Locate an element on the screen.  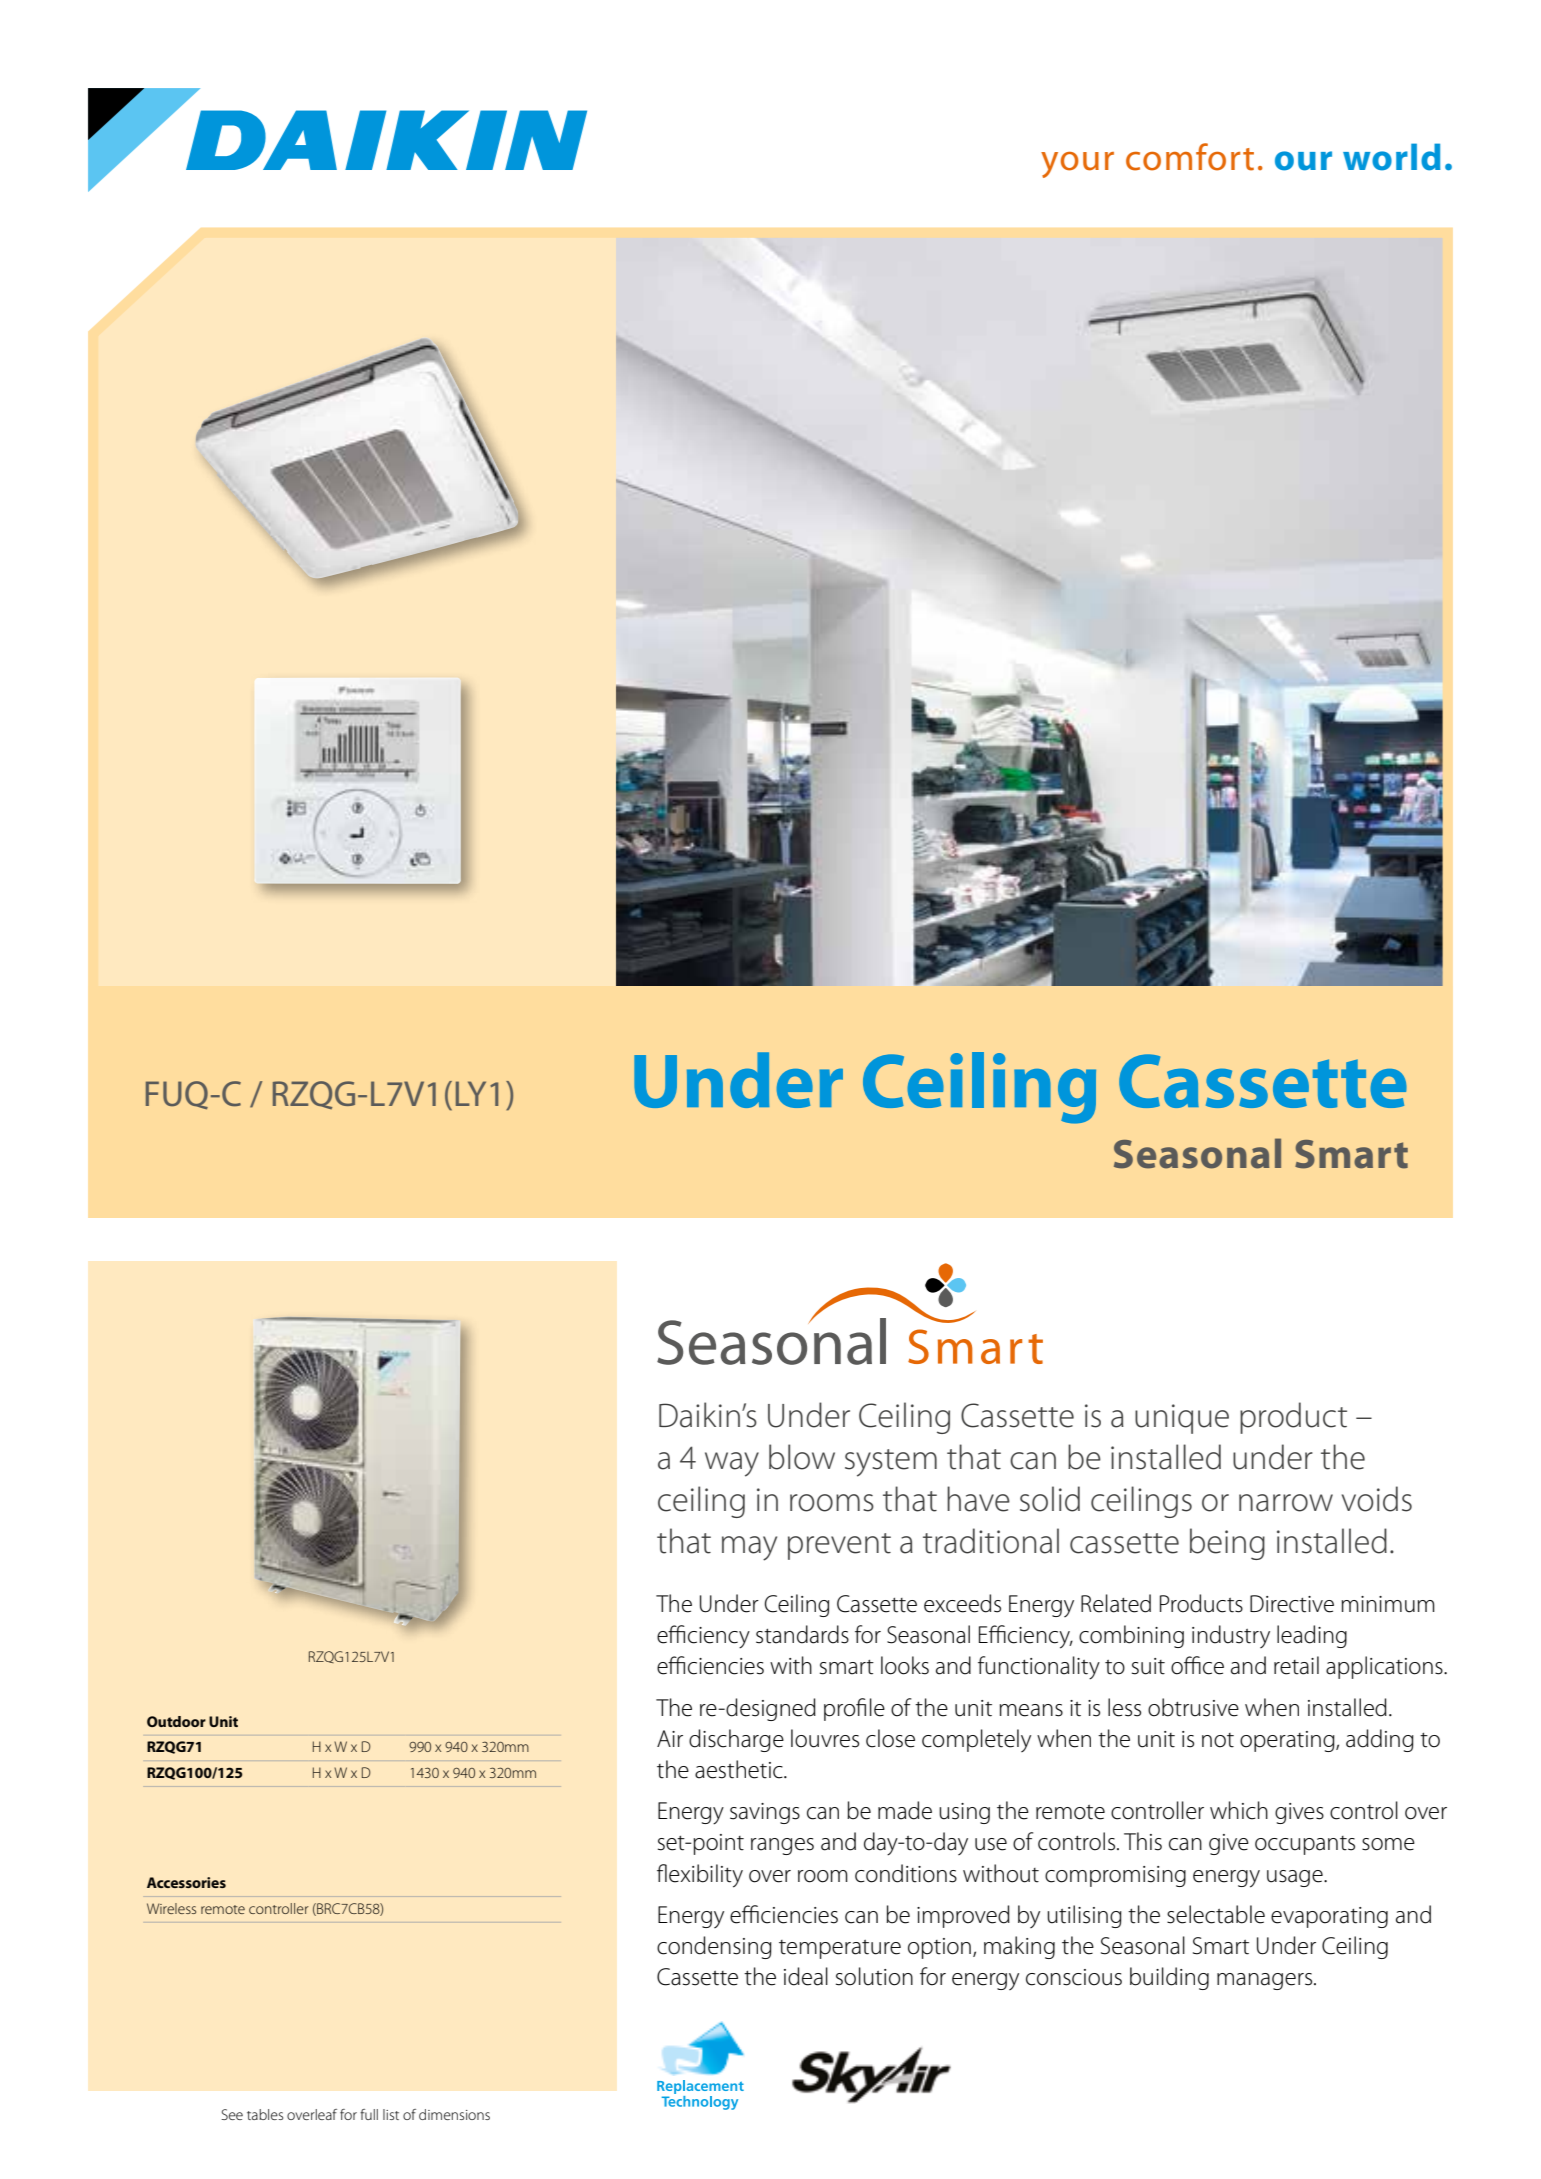
your is located at coordinates (1077, 165).
